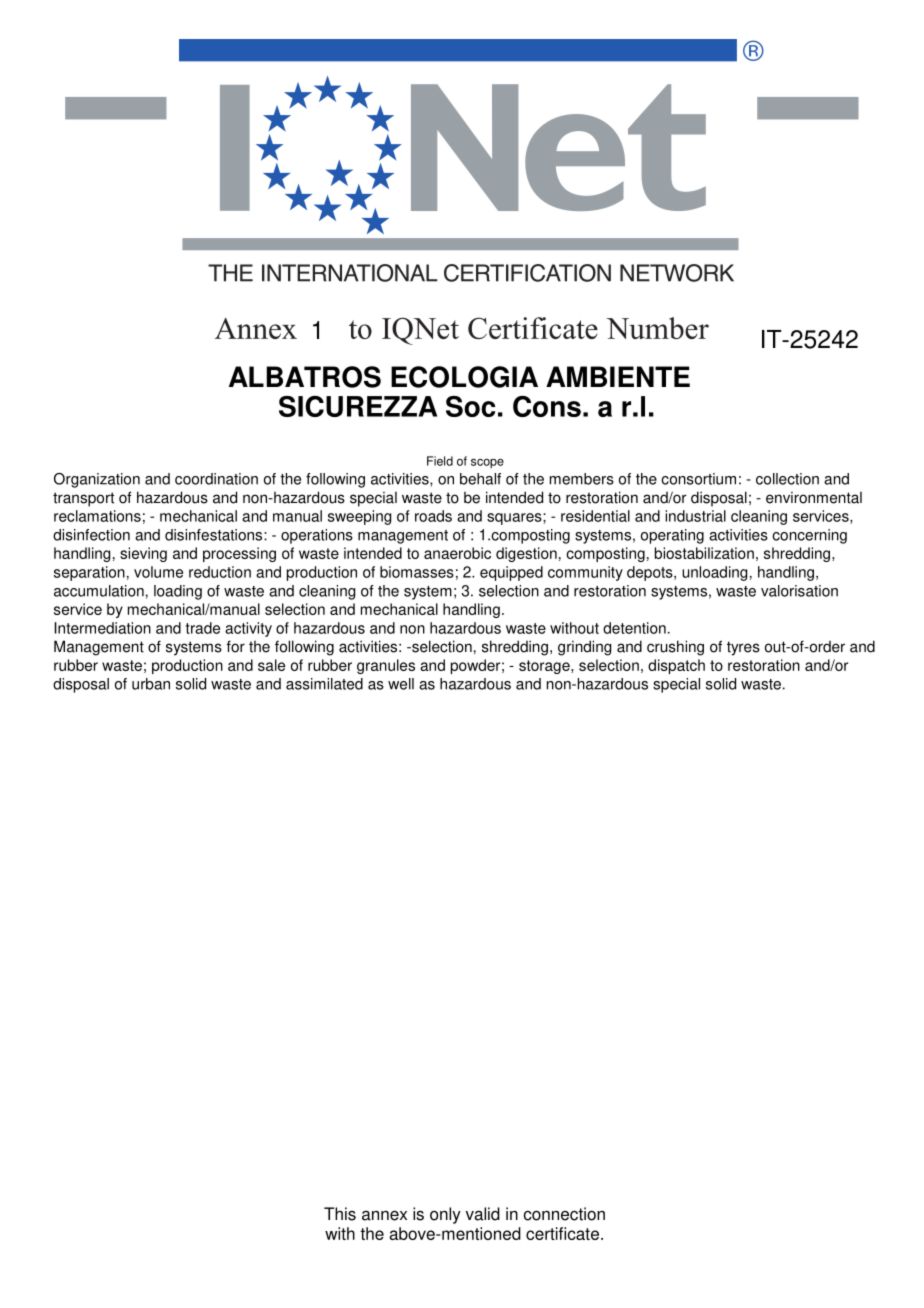 The width and height of the screenshot is (924, 1308). I want to click on well, so click(401, 684).
